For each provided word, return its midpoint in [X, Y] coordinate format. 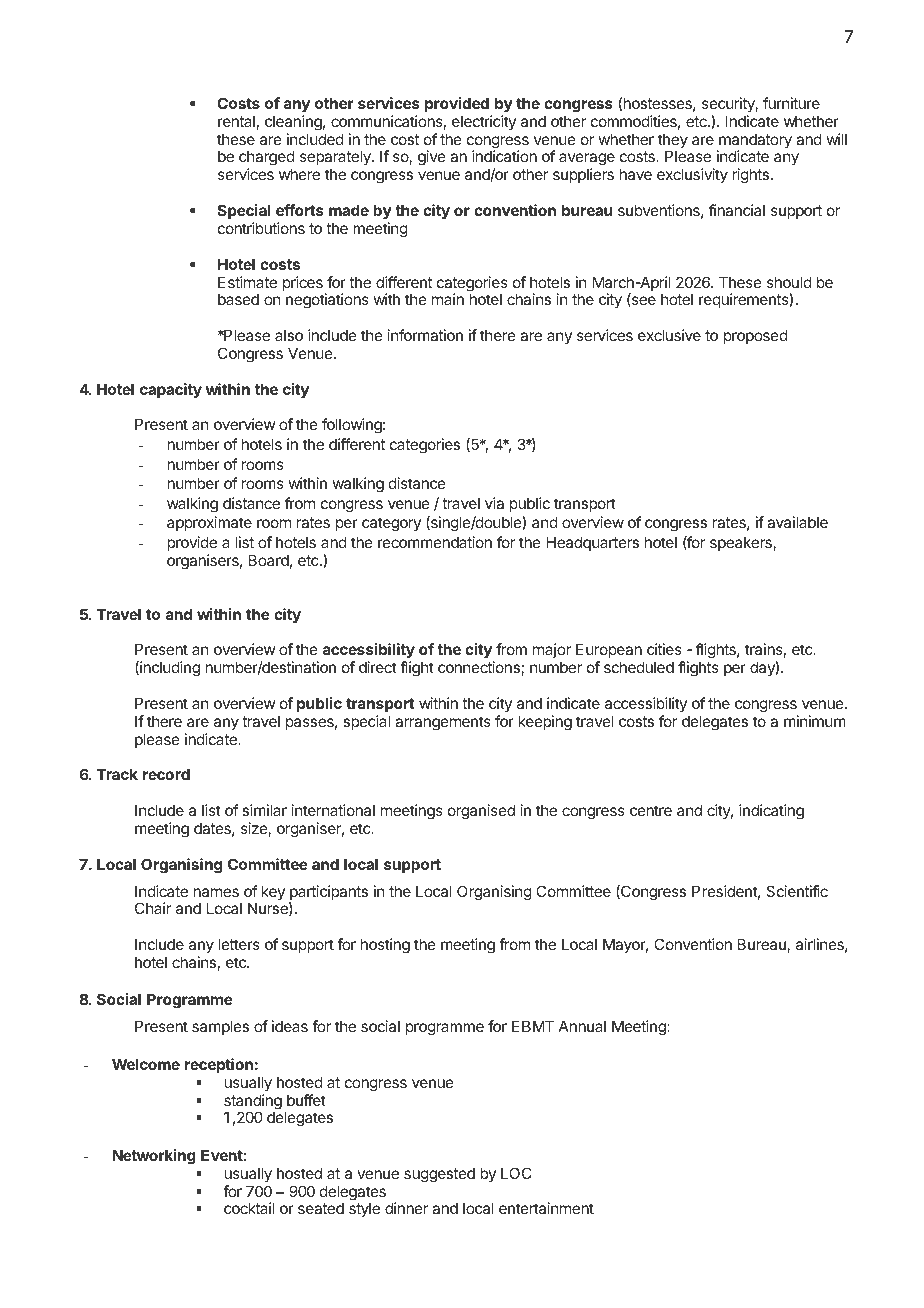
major [552, 650]
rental [236, 121]
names [216, 892]
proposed [756, 336]
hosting [385, 946]
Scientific [797, 891]
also [289, 335]
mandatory [754, 142]
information [425, 335]
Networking [154, 1157]
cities [664, 649]
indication [504, 156]
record [166, 774]
